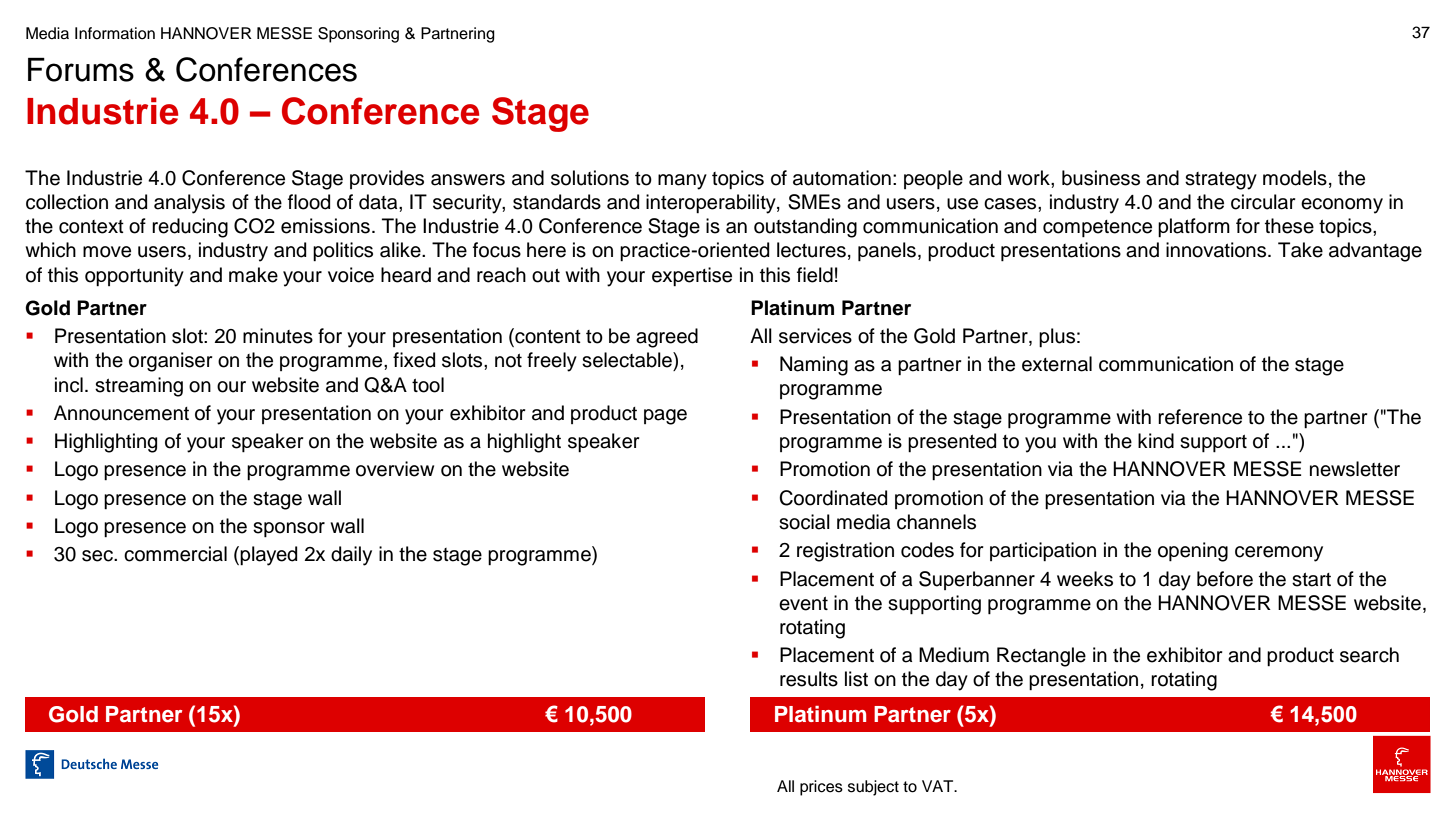 The width and height of the page is (1456, 819). What do you see at coordinates (1295, 178) in the page?
I see `models` at bounding box center [1295, 178].
